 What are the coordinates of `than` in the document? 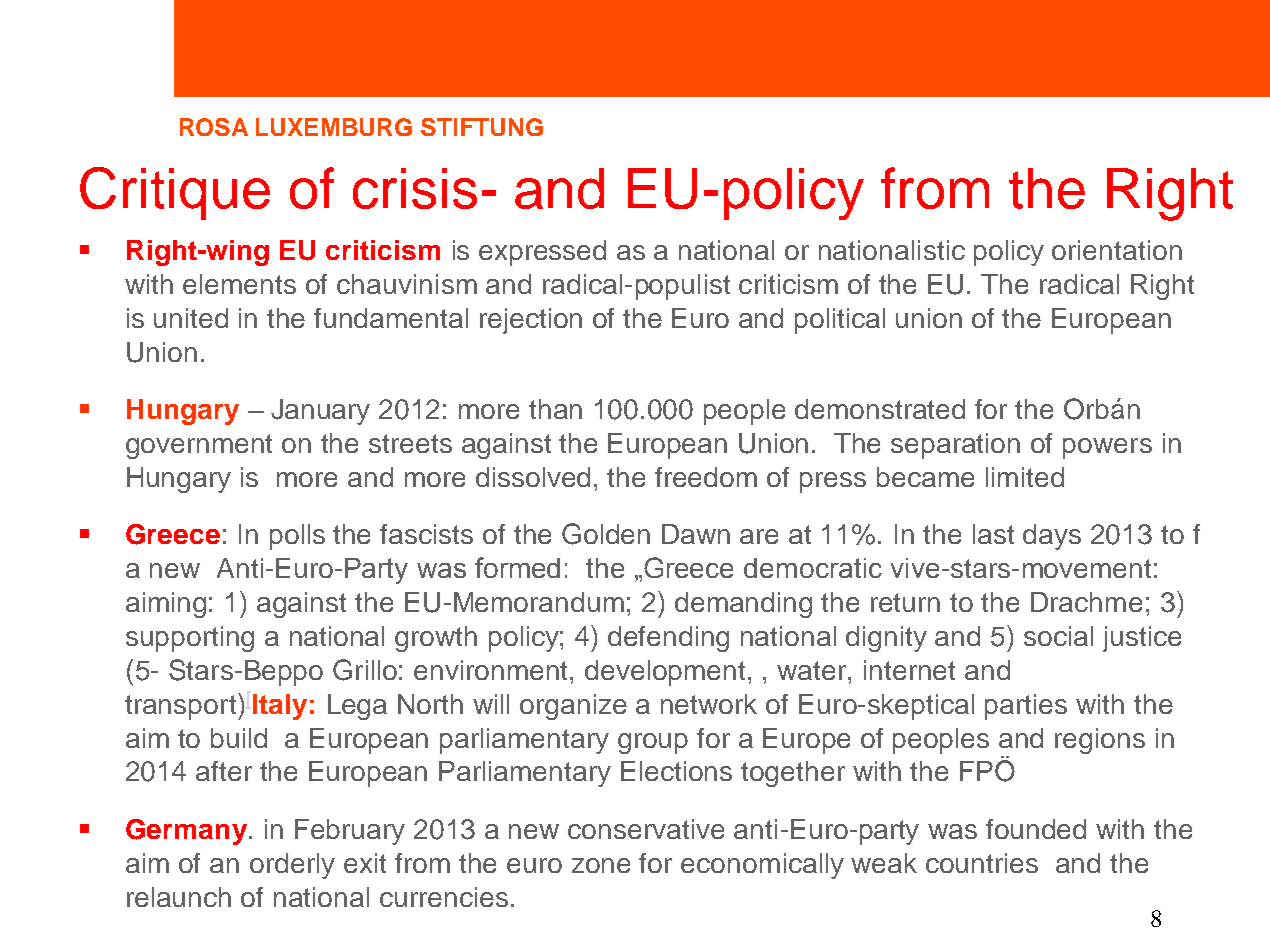 It's located at (555, 409).
